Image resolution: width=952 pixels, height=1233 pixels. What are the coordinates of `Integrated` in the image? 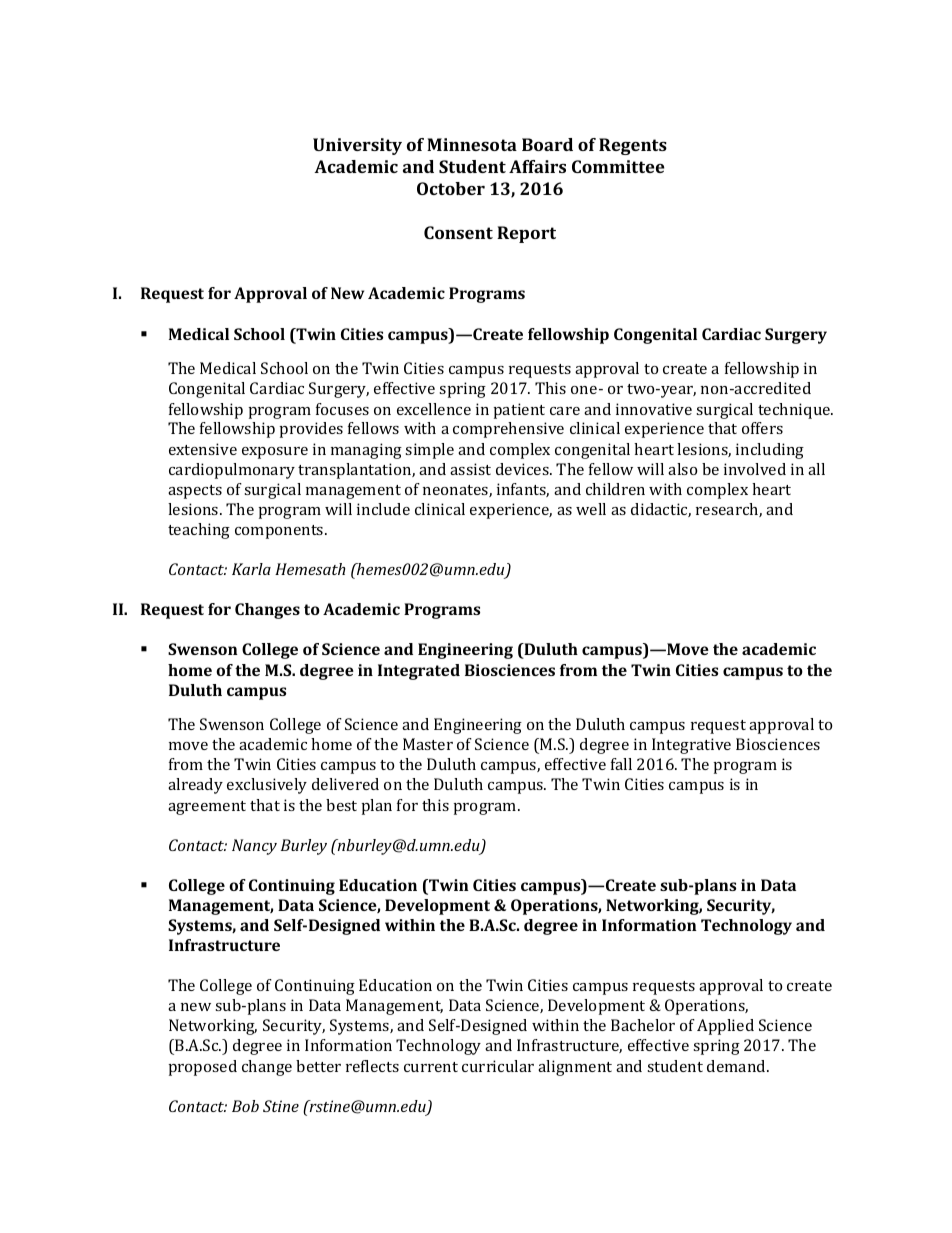 It's located at (419, 672).
